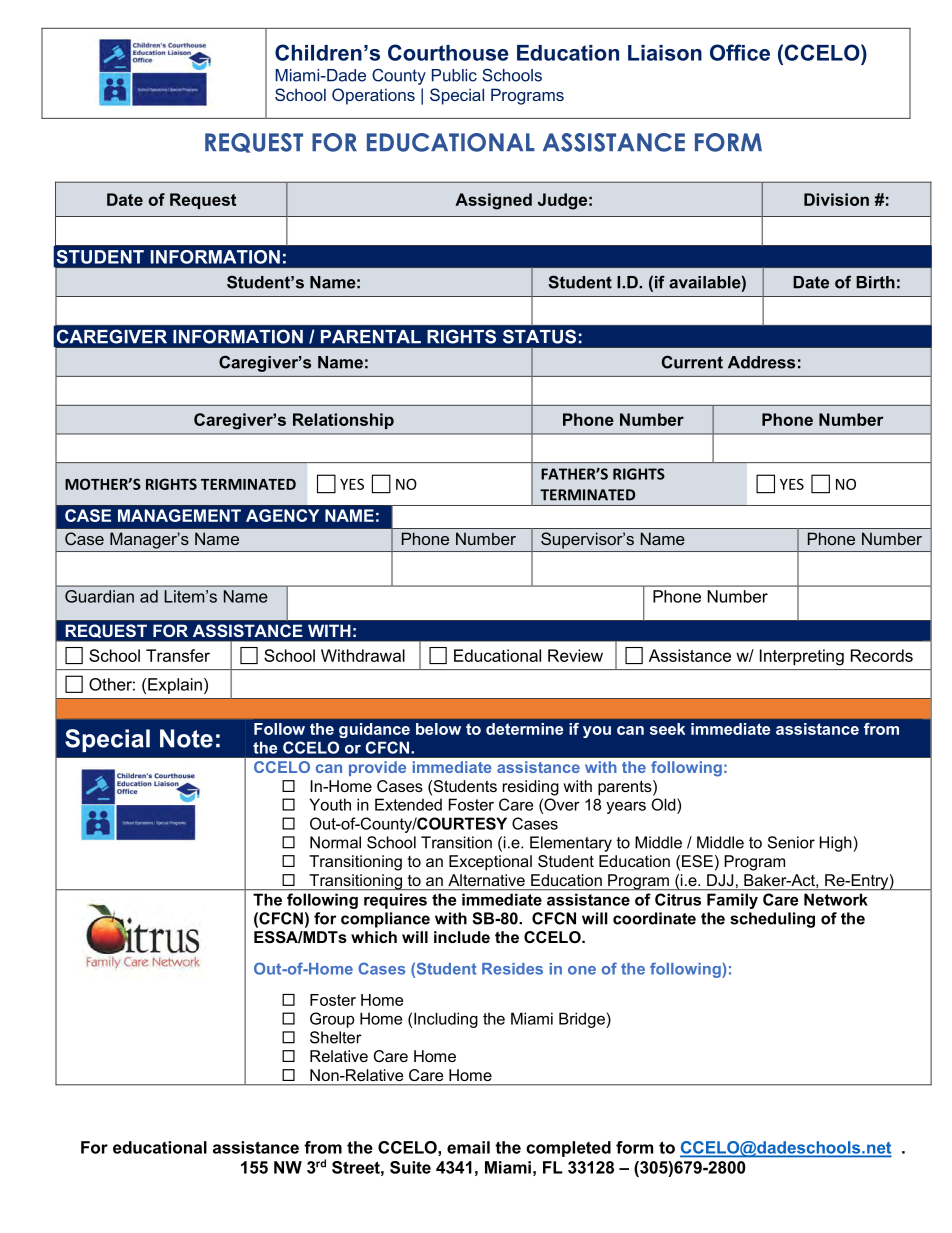 The image size is (952, 1233). Describe the element at coordinates (336, 1037) in the screenshot. I see `Shelter` at that location.
